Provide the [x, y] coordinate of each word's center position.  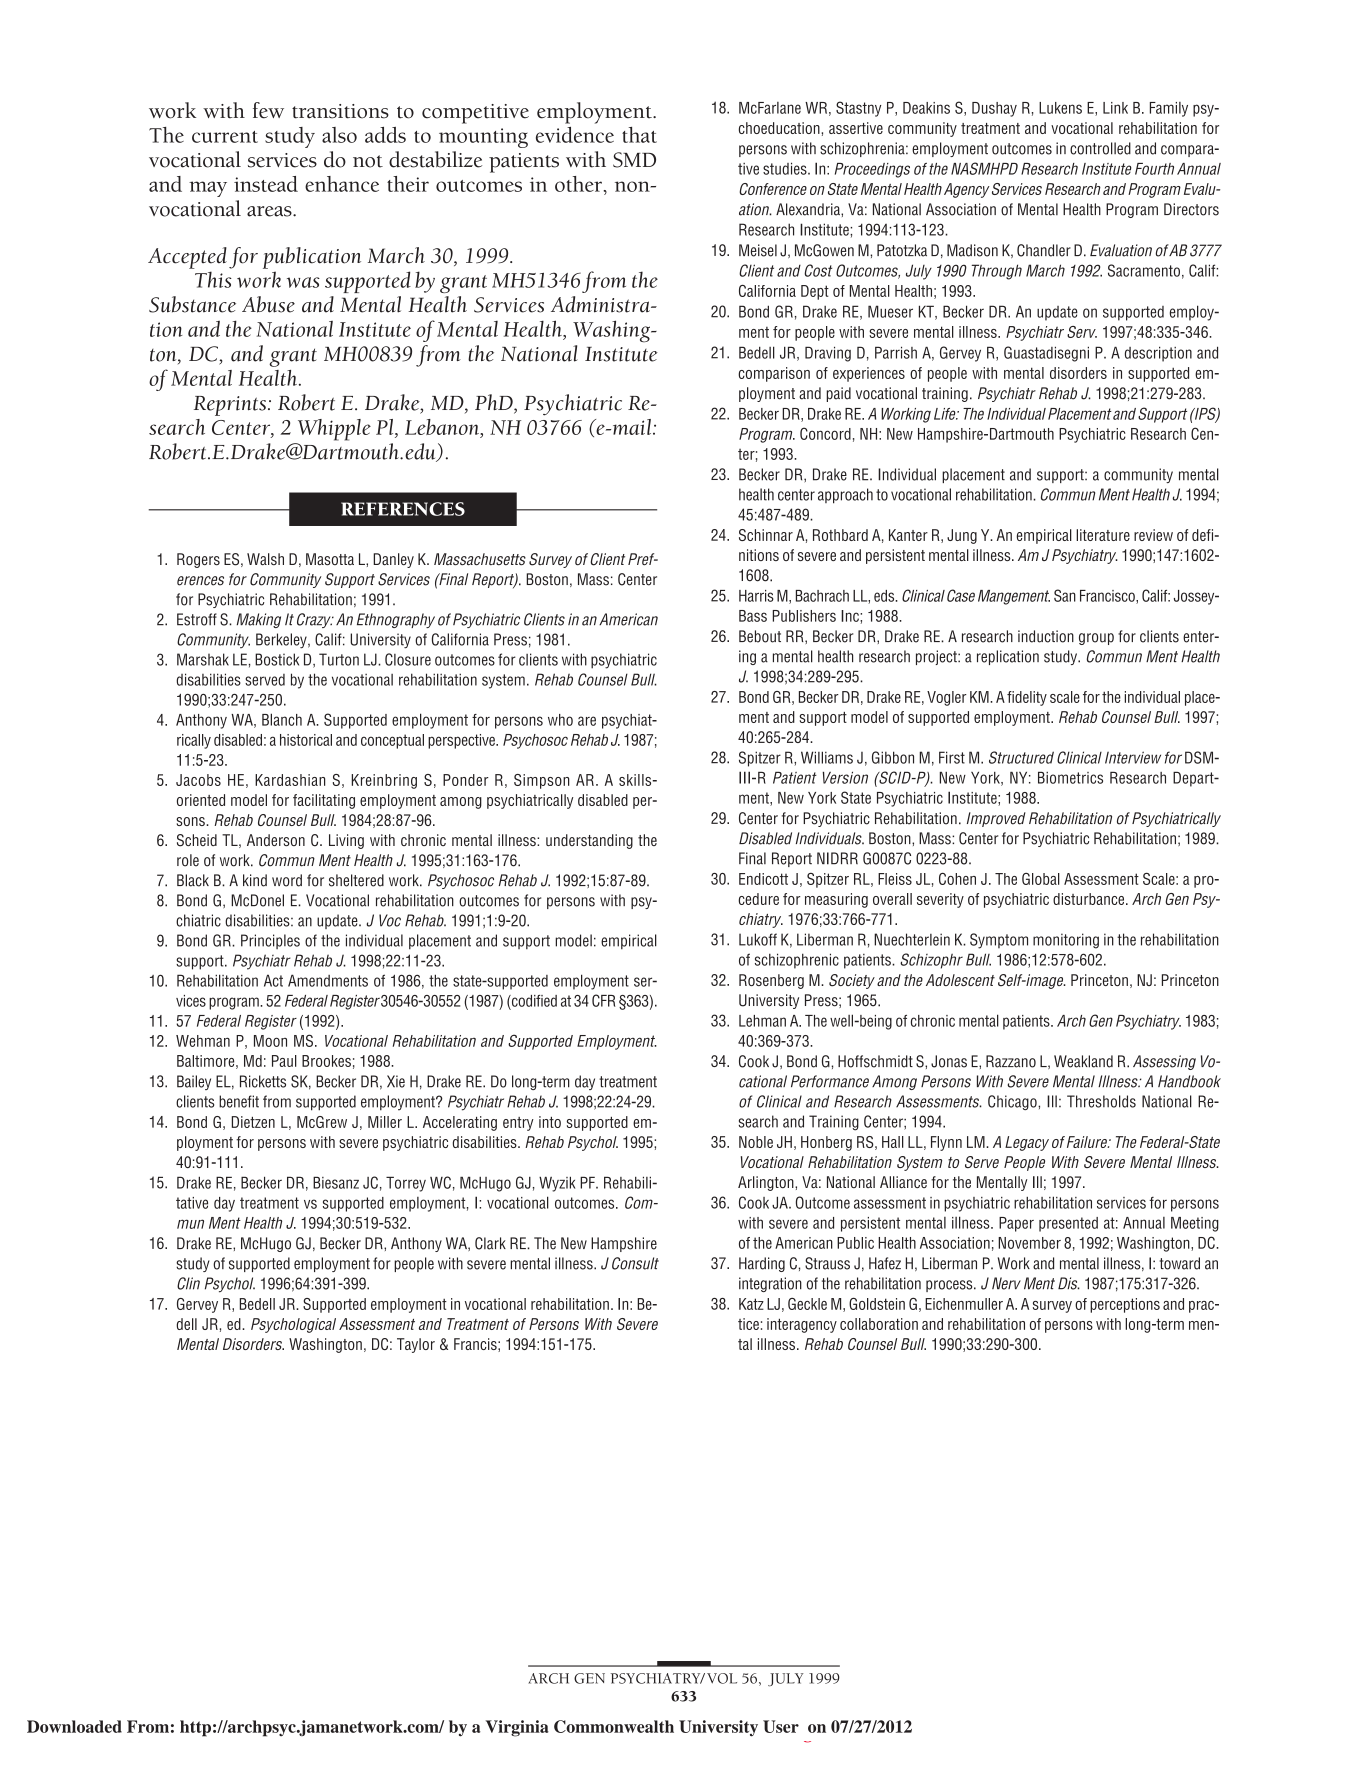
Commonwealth [614, 1726]
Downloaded [74, 1726]
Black [193, 880]
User [781, 1726]
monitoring [1066, 941]
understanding [589, 841]
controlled [1100, 148]
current [225, 137]
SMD [634, 160]
